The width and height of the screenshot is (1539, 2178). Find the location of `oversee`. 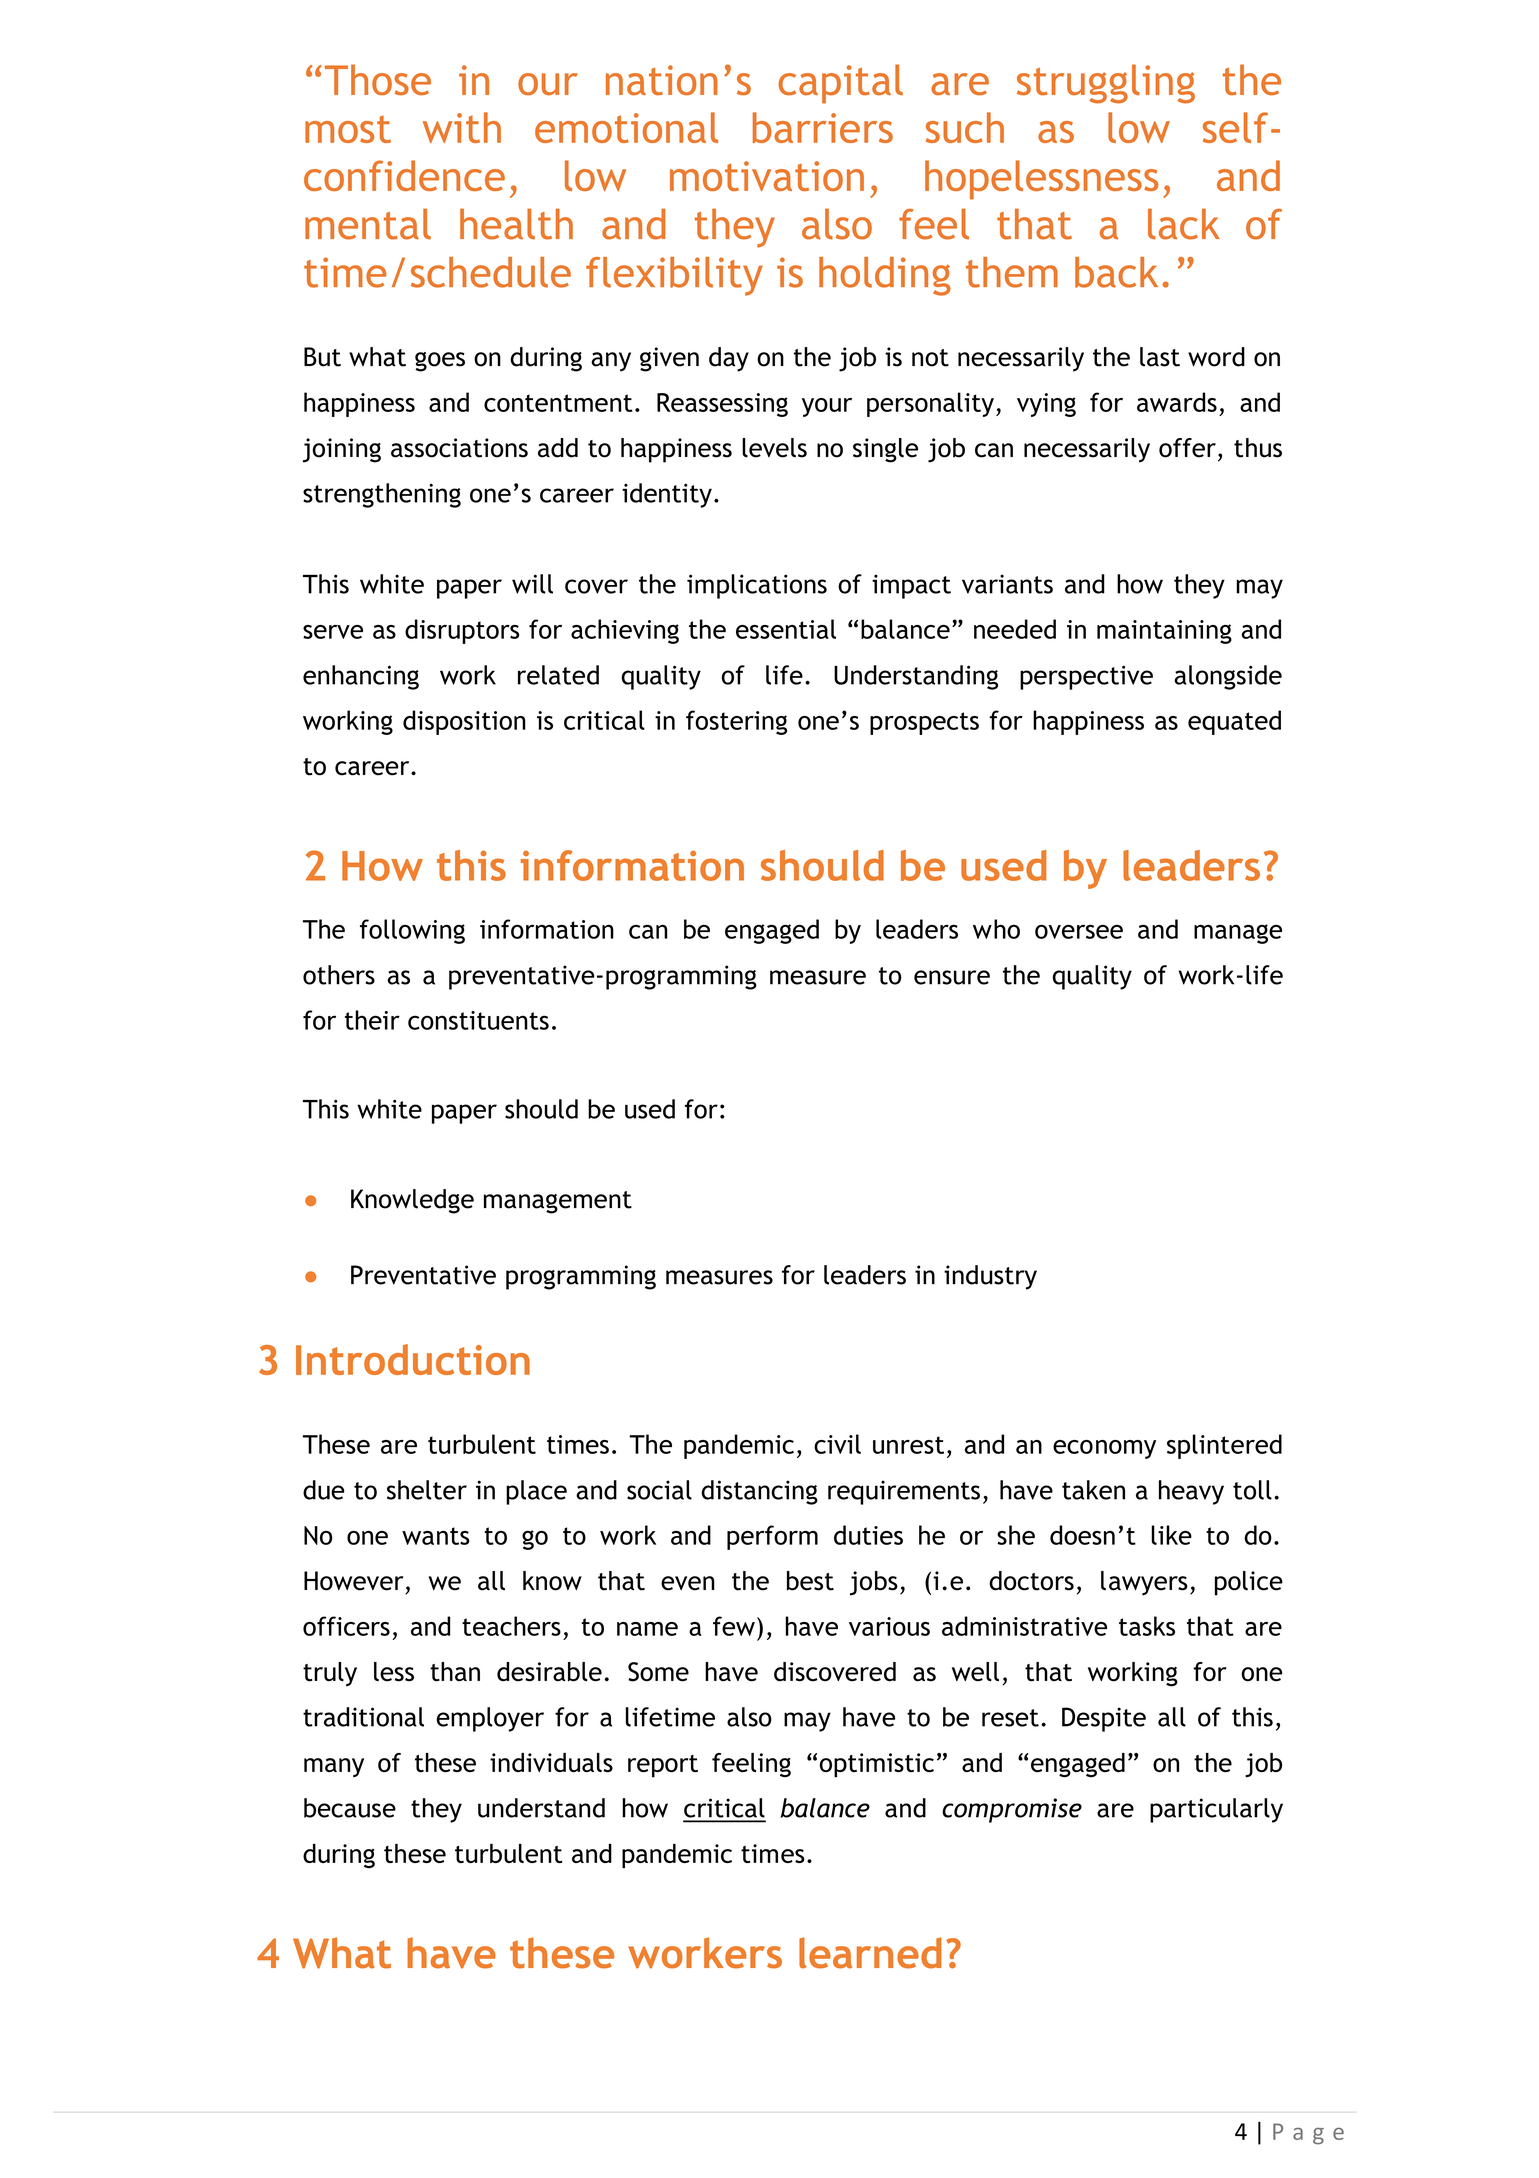

oversee is located at coordinates (1079, 932).
